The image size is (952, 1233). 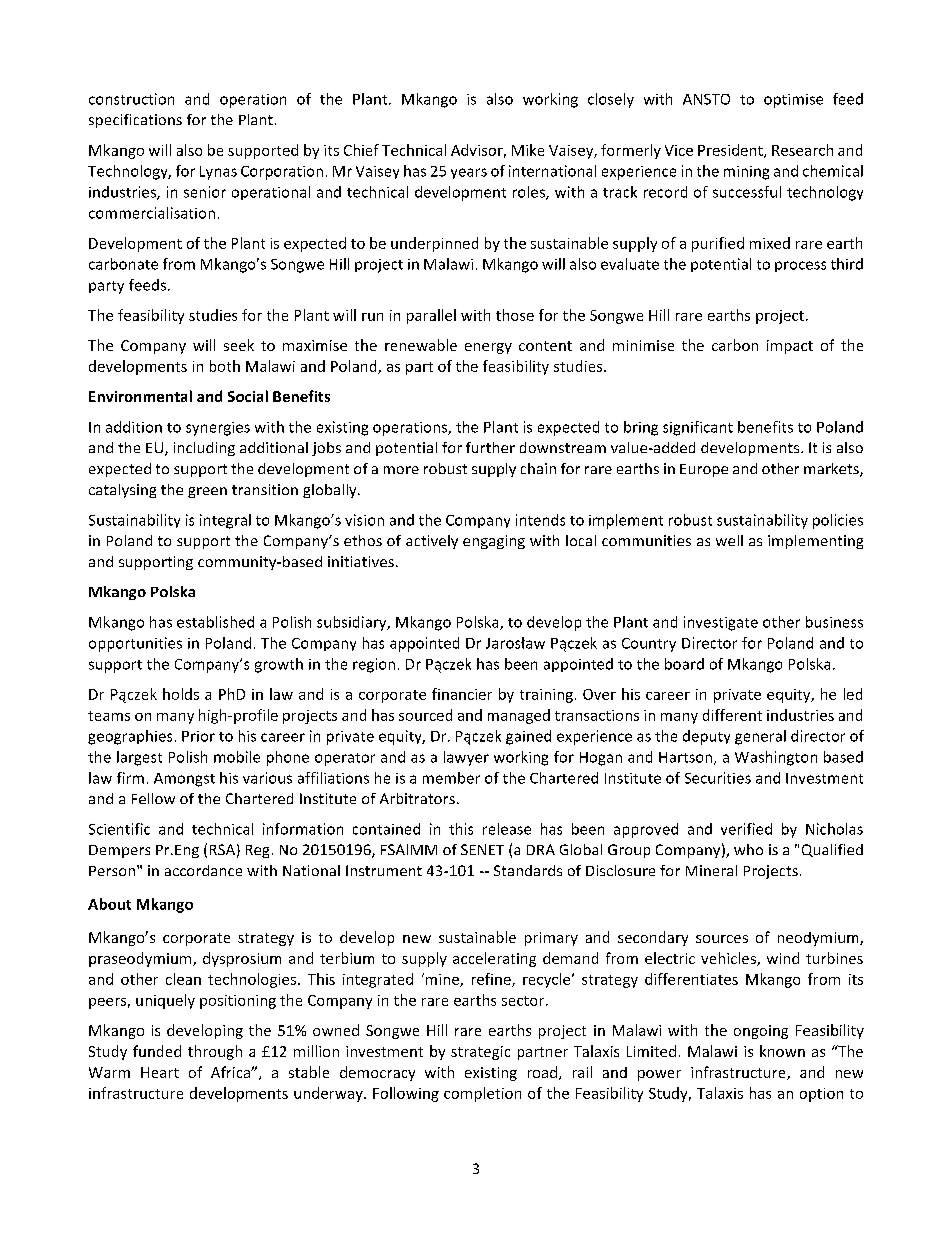 I want to click on financier, so click(x=462, y=694).
